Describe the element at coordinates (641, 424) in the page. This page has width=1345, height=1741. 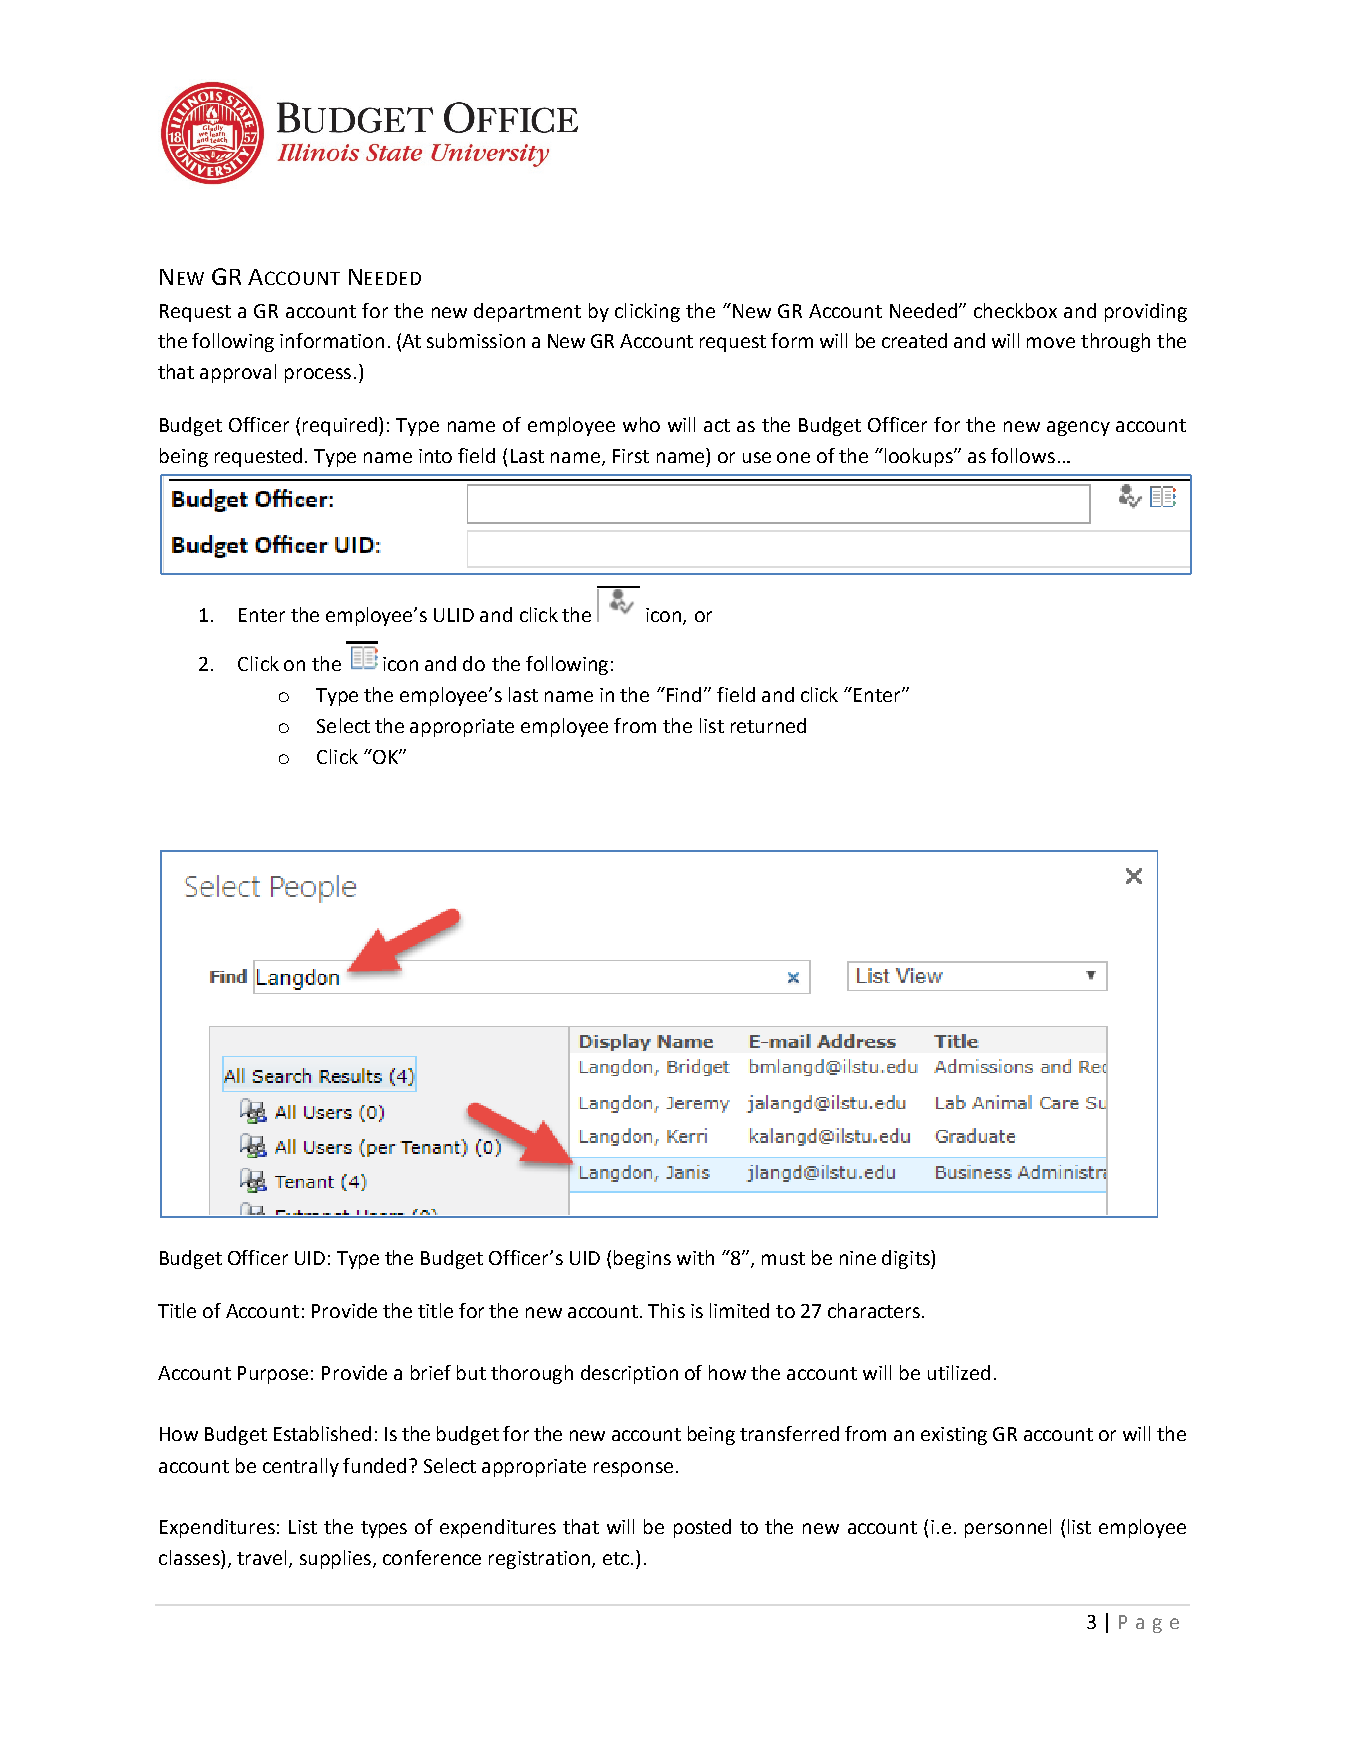
I see `who` at that location.
